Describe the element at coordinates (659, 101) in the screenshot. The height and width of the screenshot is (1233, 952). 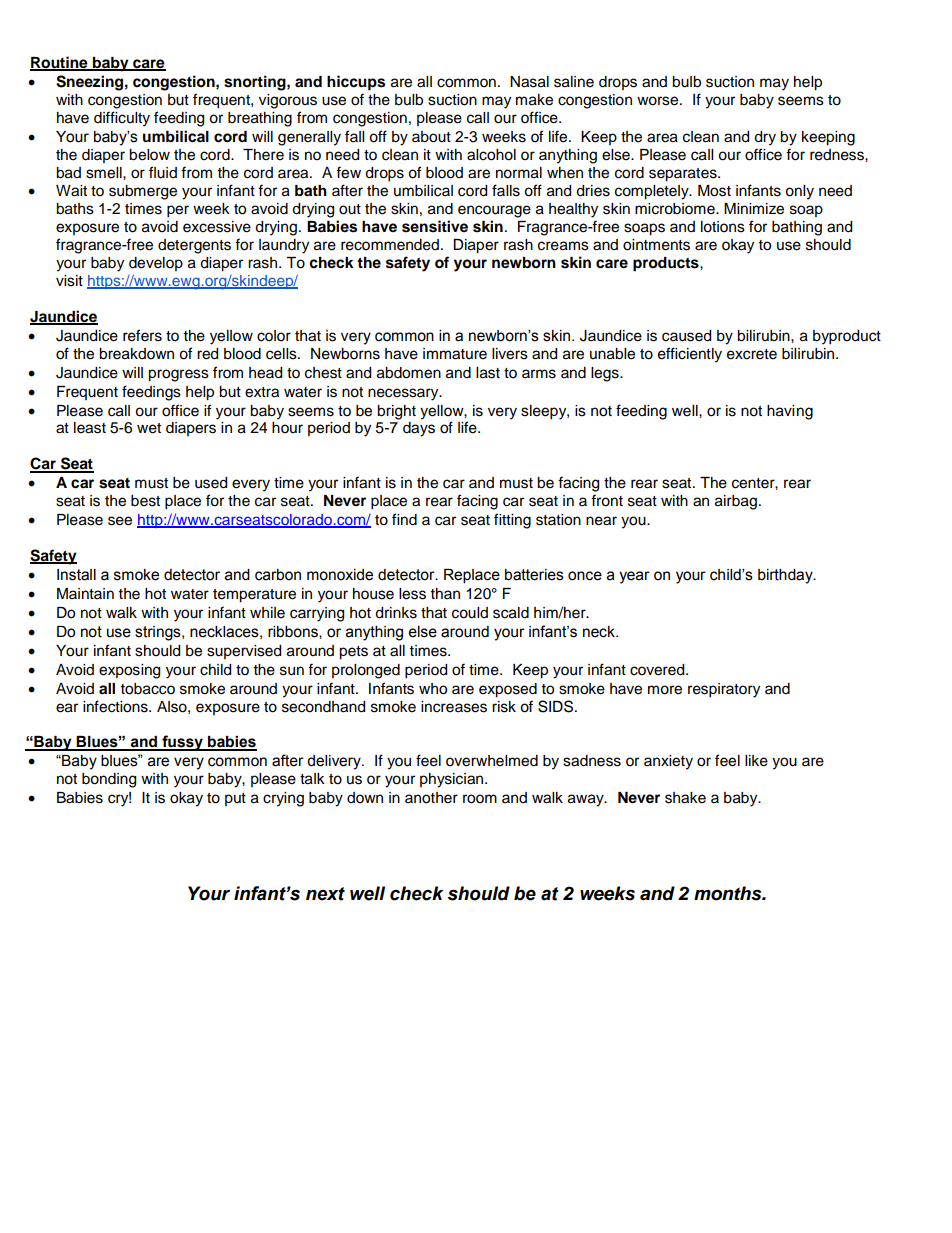
I see `worse` at that location.
